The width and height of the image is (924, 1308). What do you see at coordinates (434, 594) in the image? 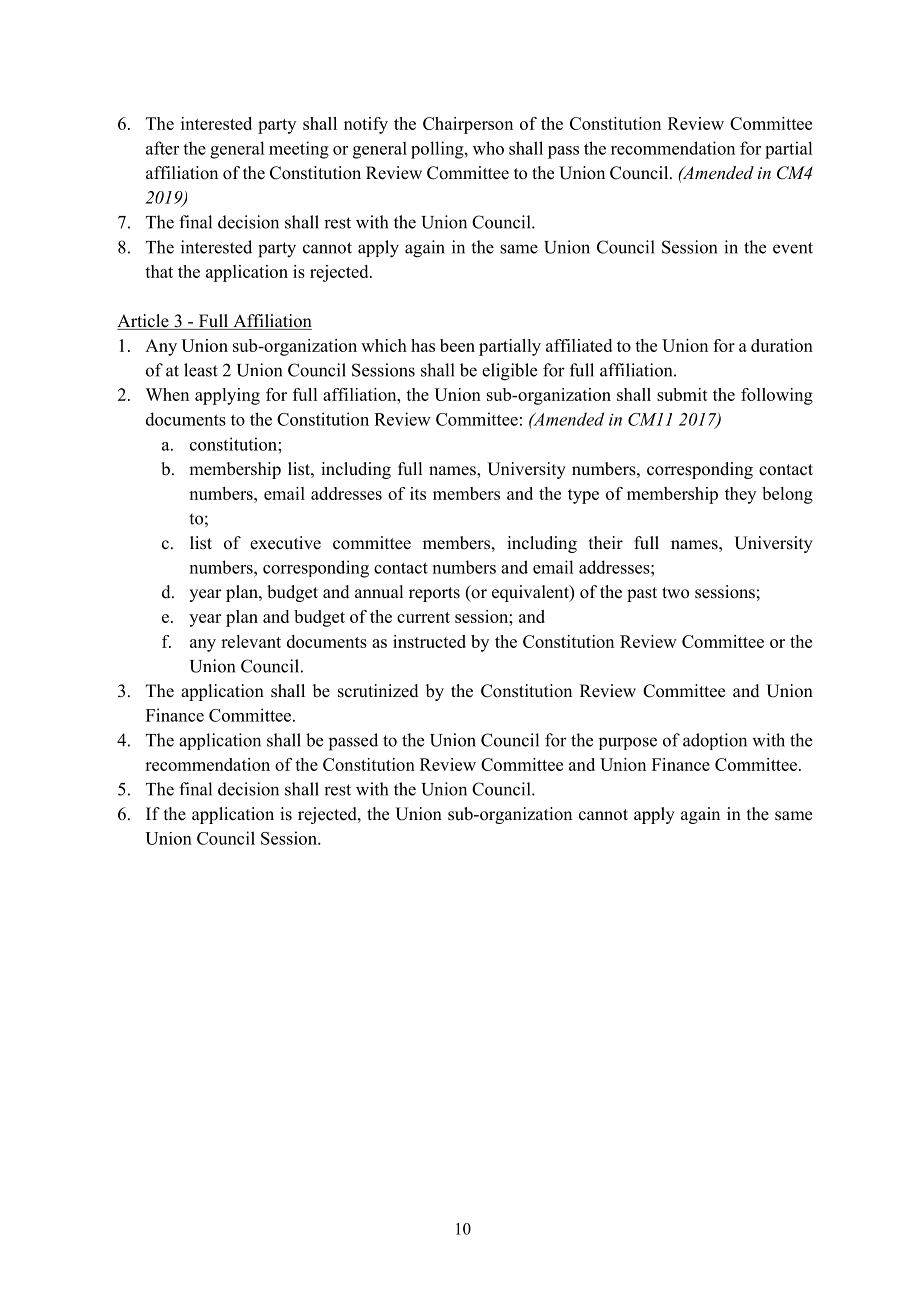
I see `reports` at bounding box center [434, 594].
